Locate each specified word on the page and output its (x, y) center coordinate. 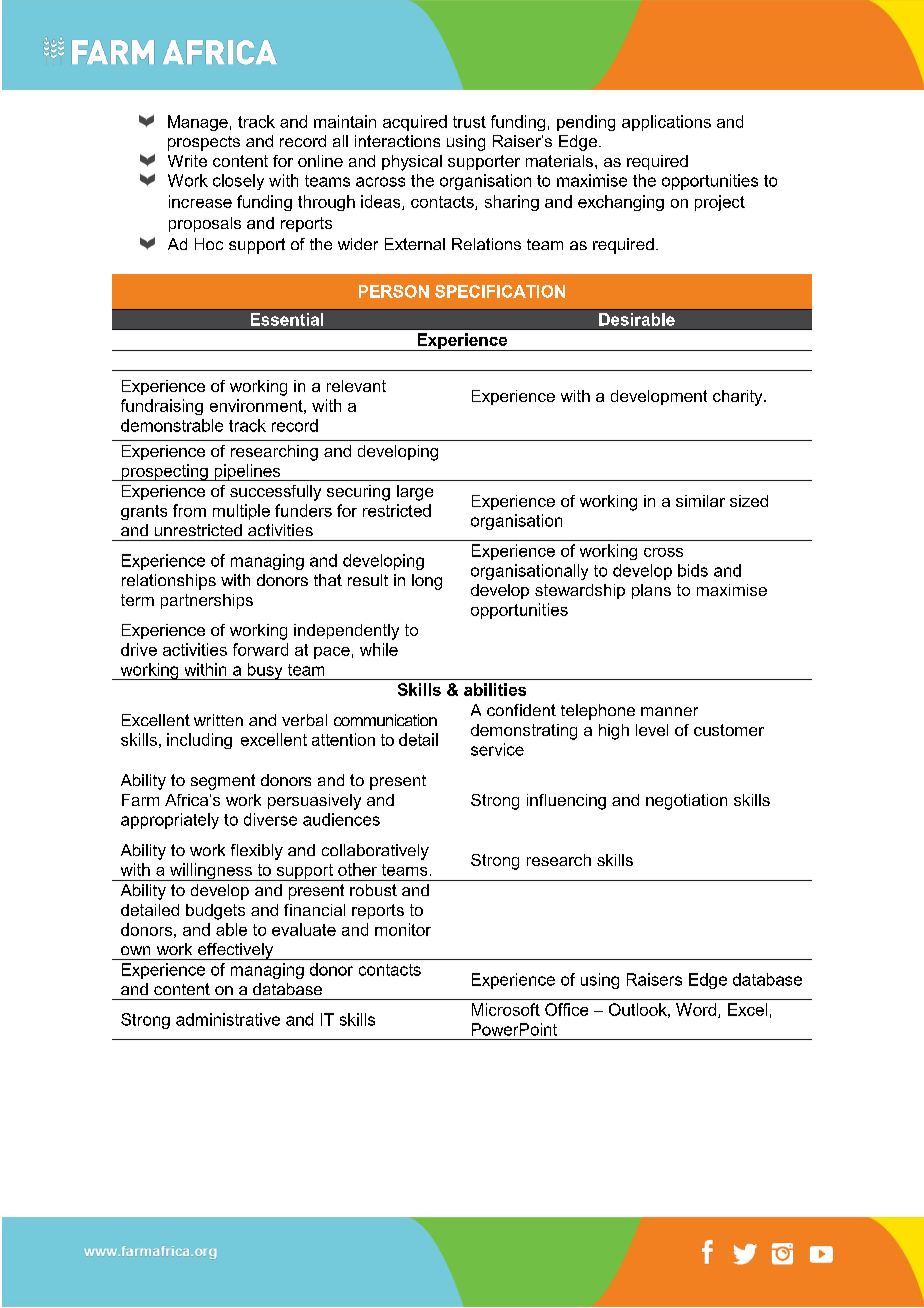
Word (697, 1010)
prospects (204, 143)
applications (666, 123)
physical (412, 163)
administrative (228, 1019)
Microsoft (506, 1009)
